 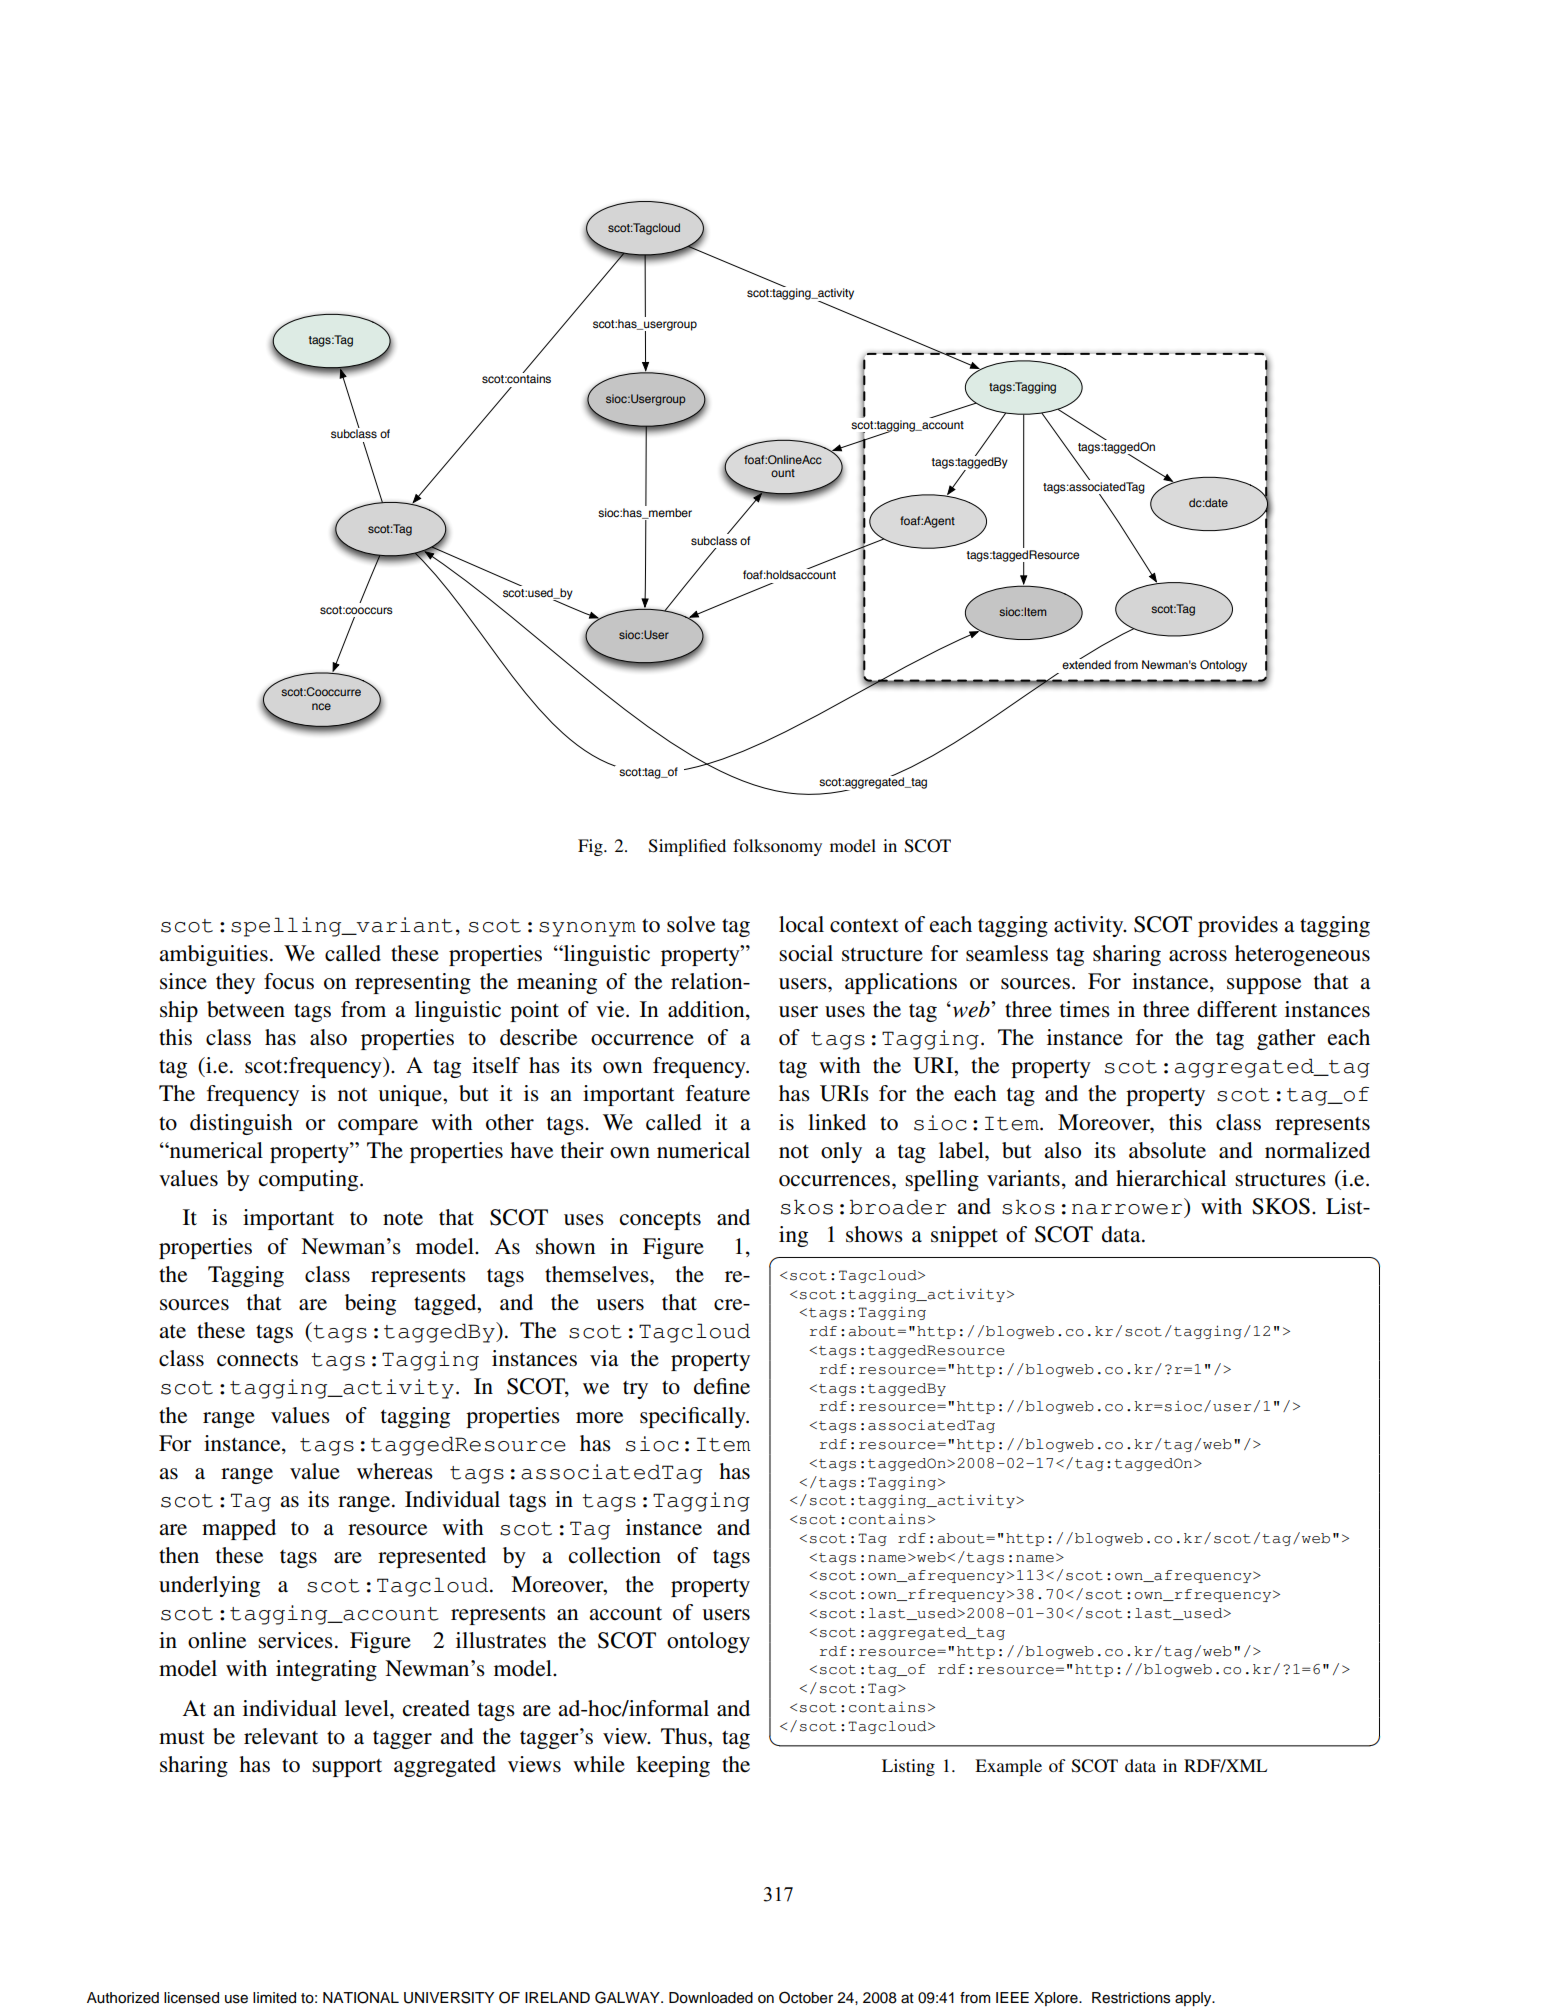 I want to click on ambiguities, so click(x=213, y=955).
